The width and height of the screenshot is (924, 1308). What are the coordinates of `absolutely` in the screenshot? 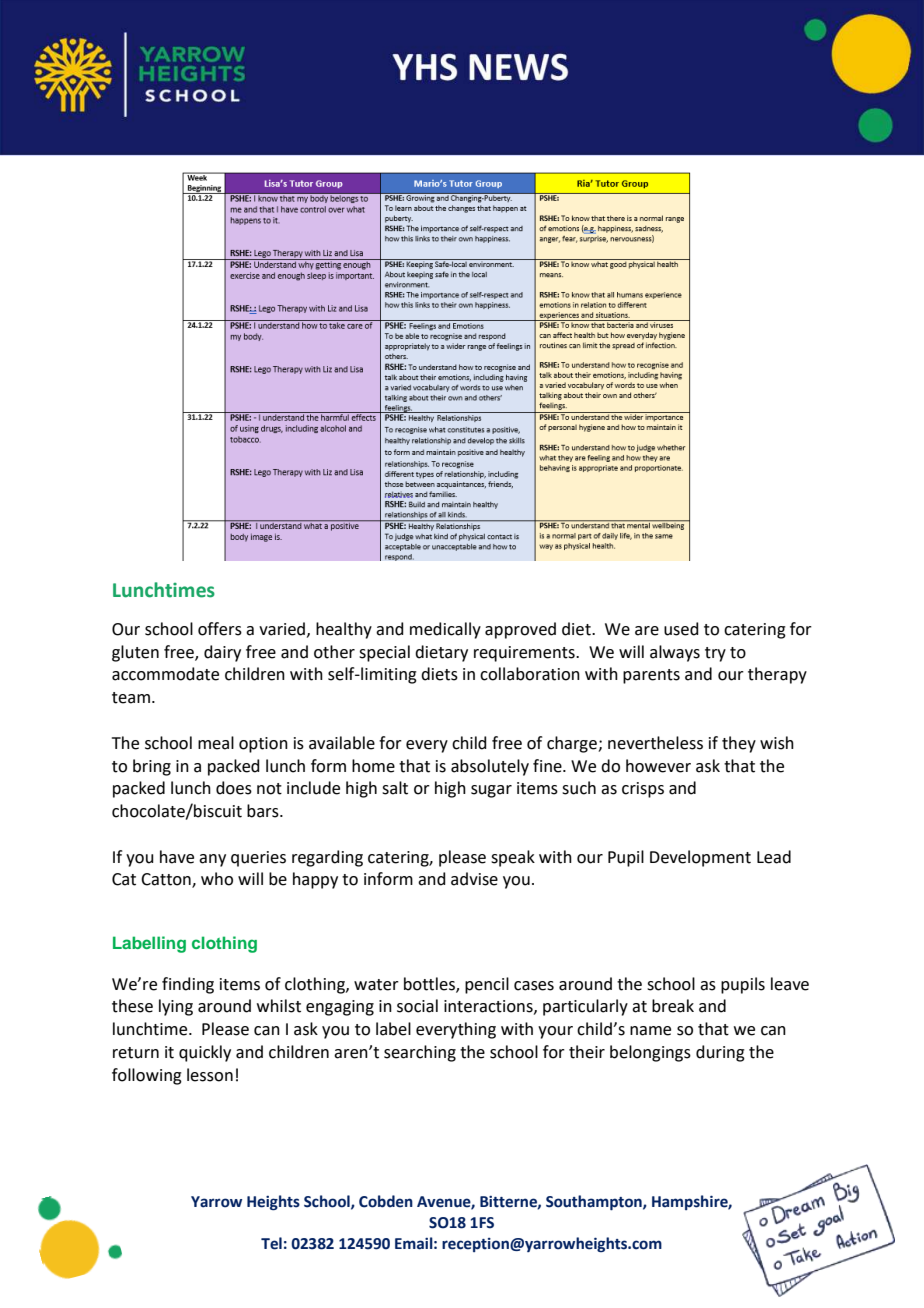 It's located at (490, 767).
